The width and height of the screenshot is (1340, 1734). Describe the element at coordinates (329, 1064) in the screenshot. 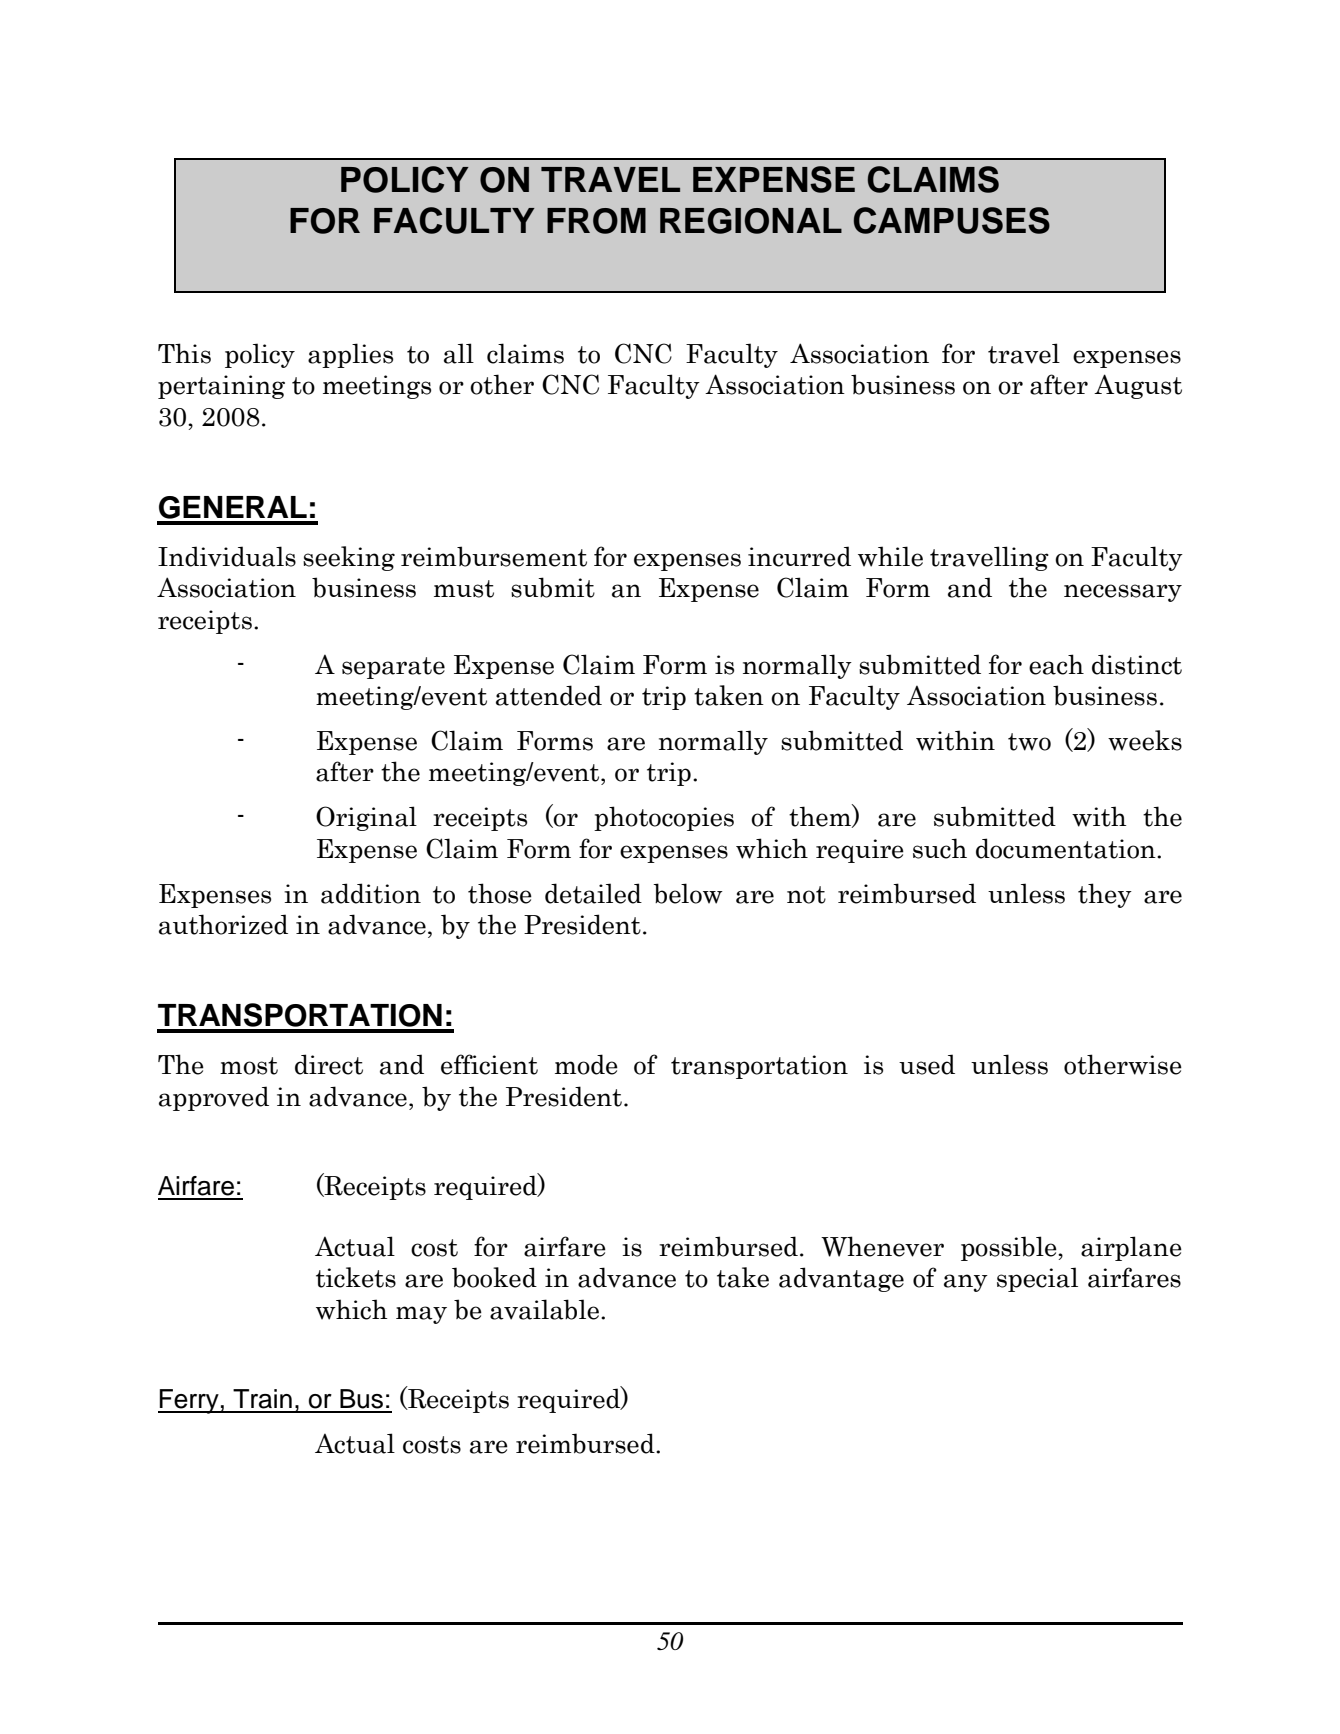

I see `direct` at that location.
